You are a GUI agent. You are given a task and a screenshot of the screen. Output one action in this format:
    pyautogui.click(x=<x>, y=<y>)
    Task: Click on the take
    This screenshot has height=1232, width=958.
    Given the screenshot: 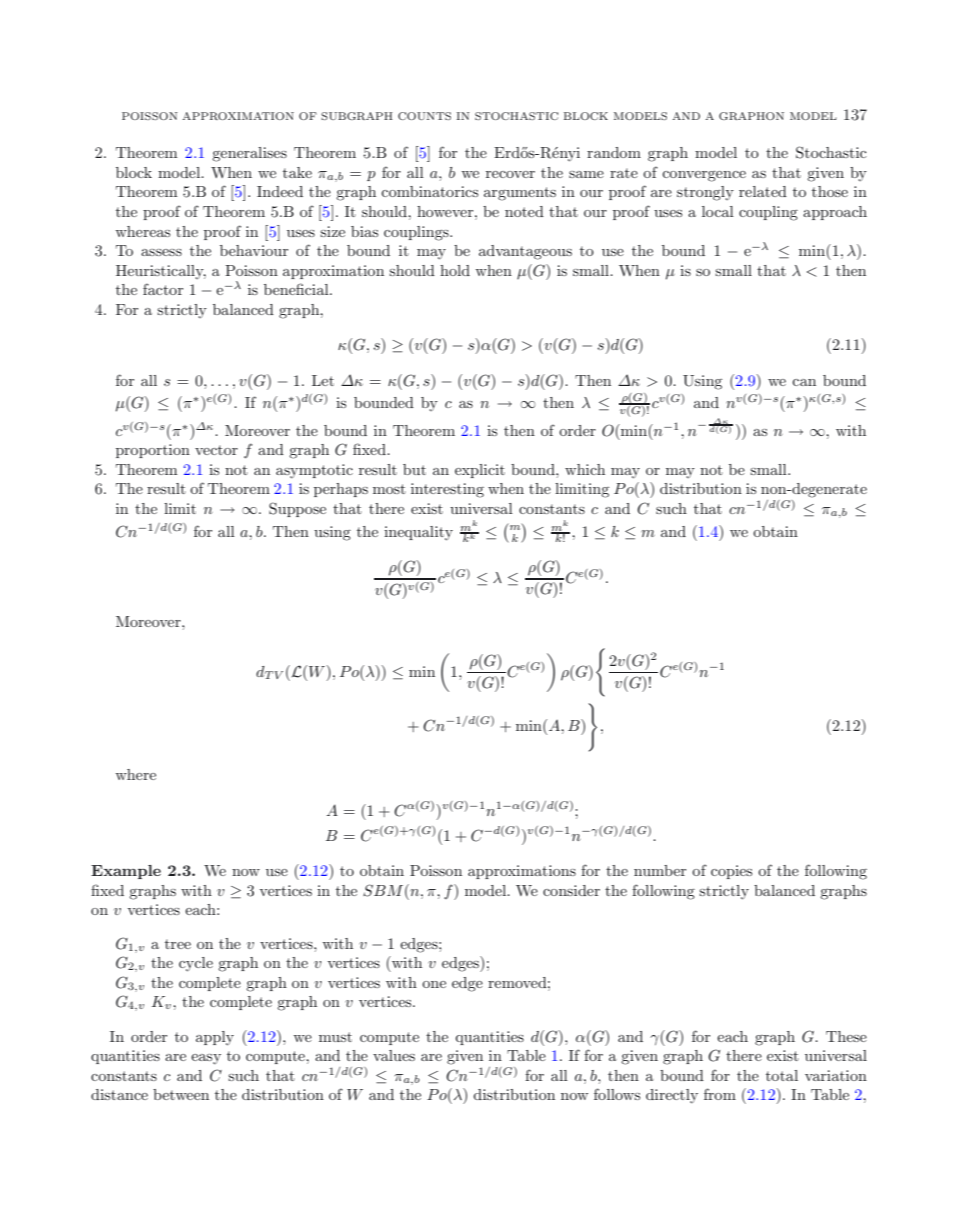 What is the action you would take?
    pyautogui.click(x=297, y=172)
